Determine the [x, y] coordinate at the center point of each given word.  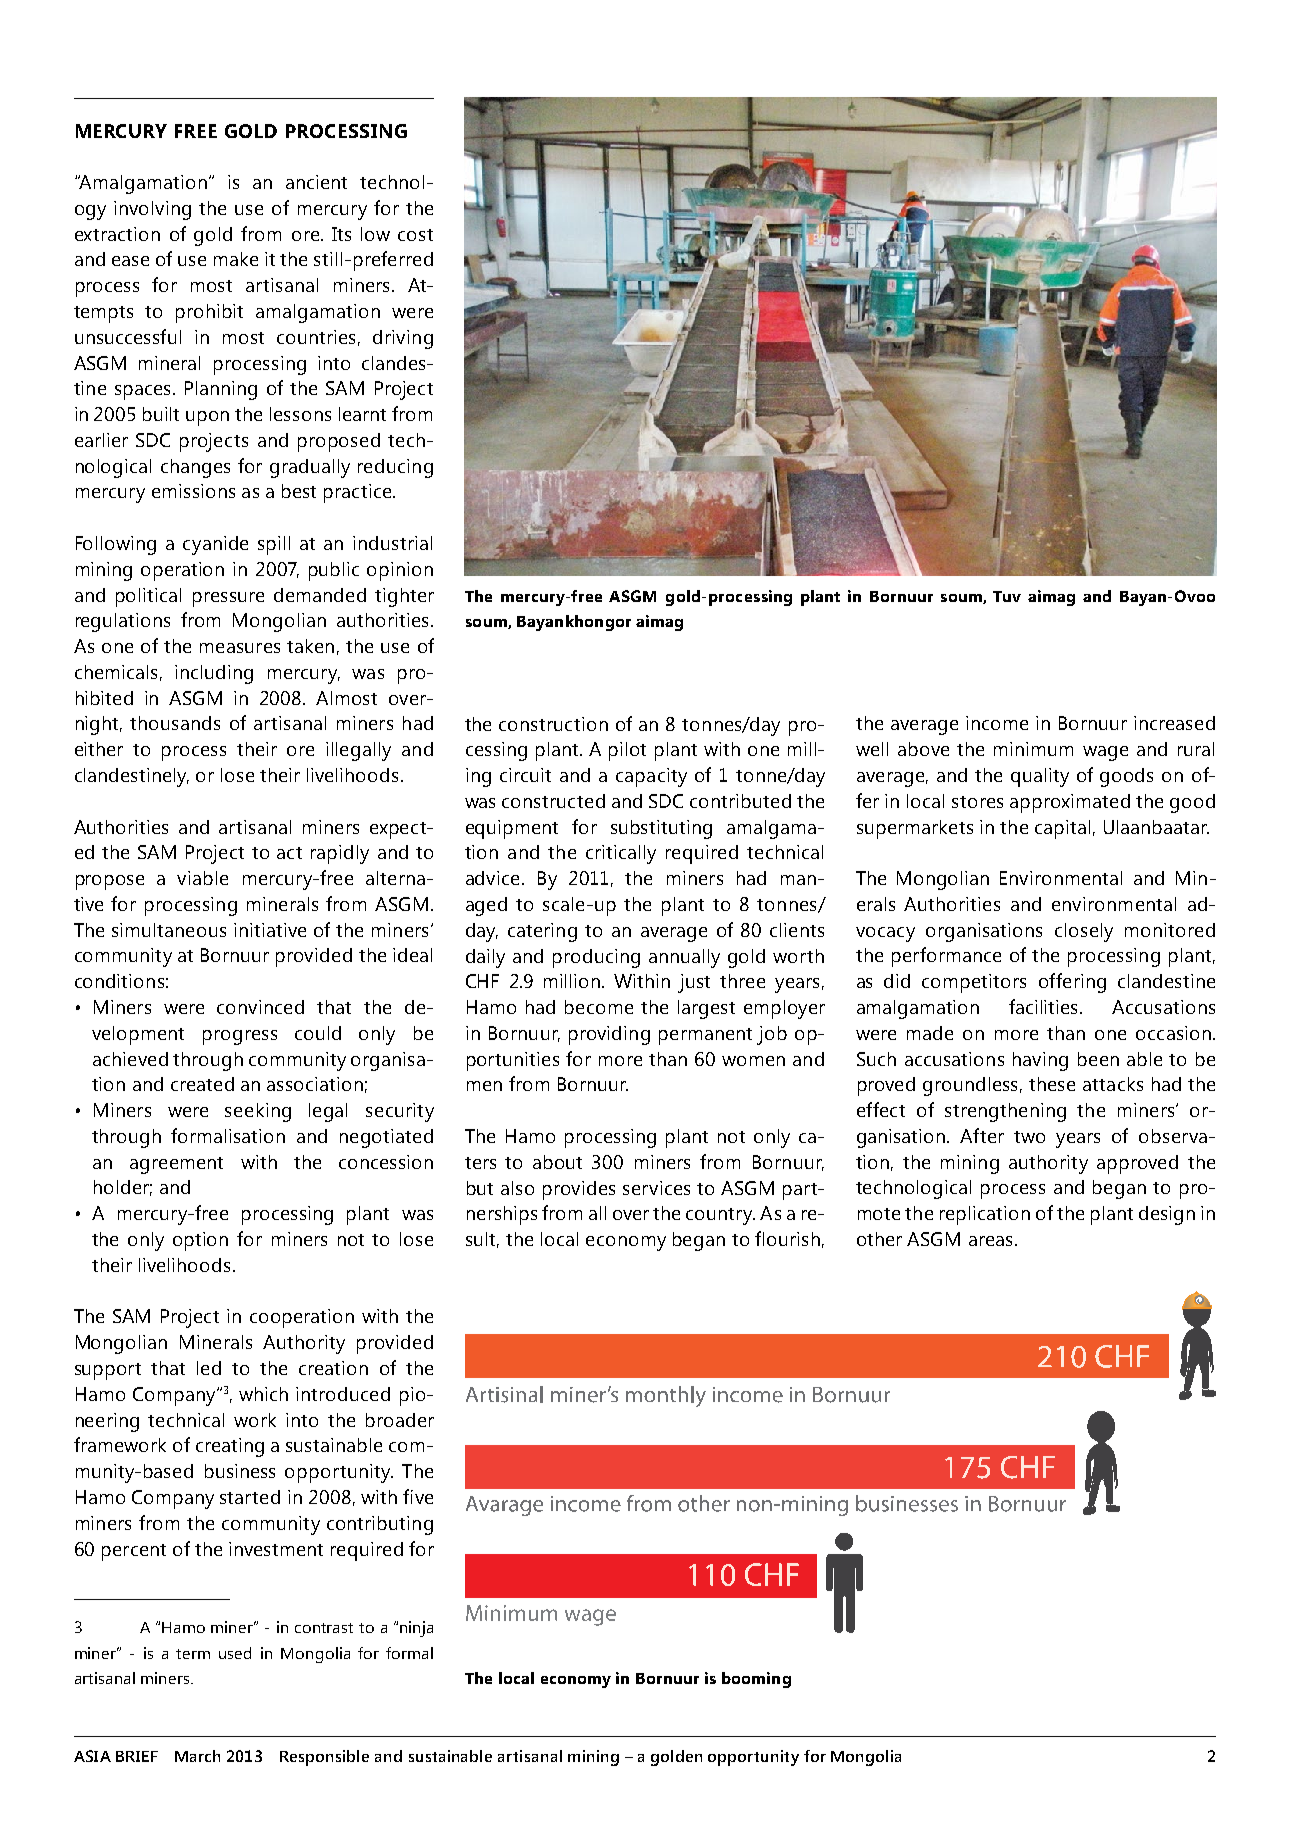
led [209, 1368]
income [997, 723]
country [720, 1216]
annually [684, 958]
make [236, 259]
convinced [260, 1007]
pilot [627, 751]
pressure [228, 599]
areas [990, 1241]
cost [415, 235]
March [197, 1756]
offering [1072, 983]
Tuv [1007, 596]
